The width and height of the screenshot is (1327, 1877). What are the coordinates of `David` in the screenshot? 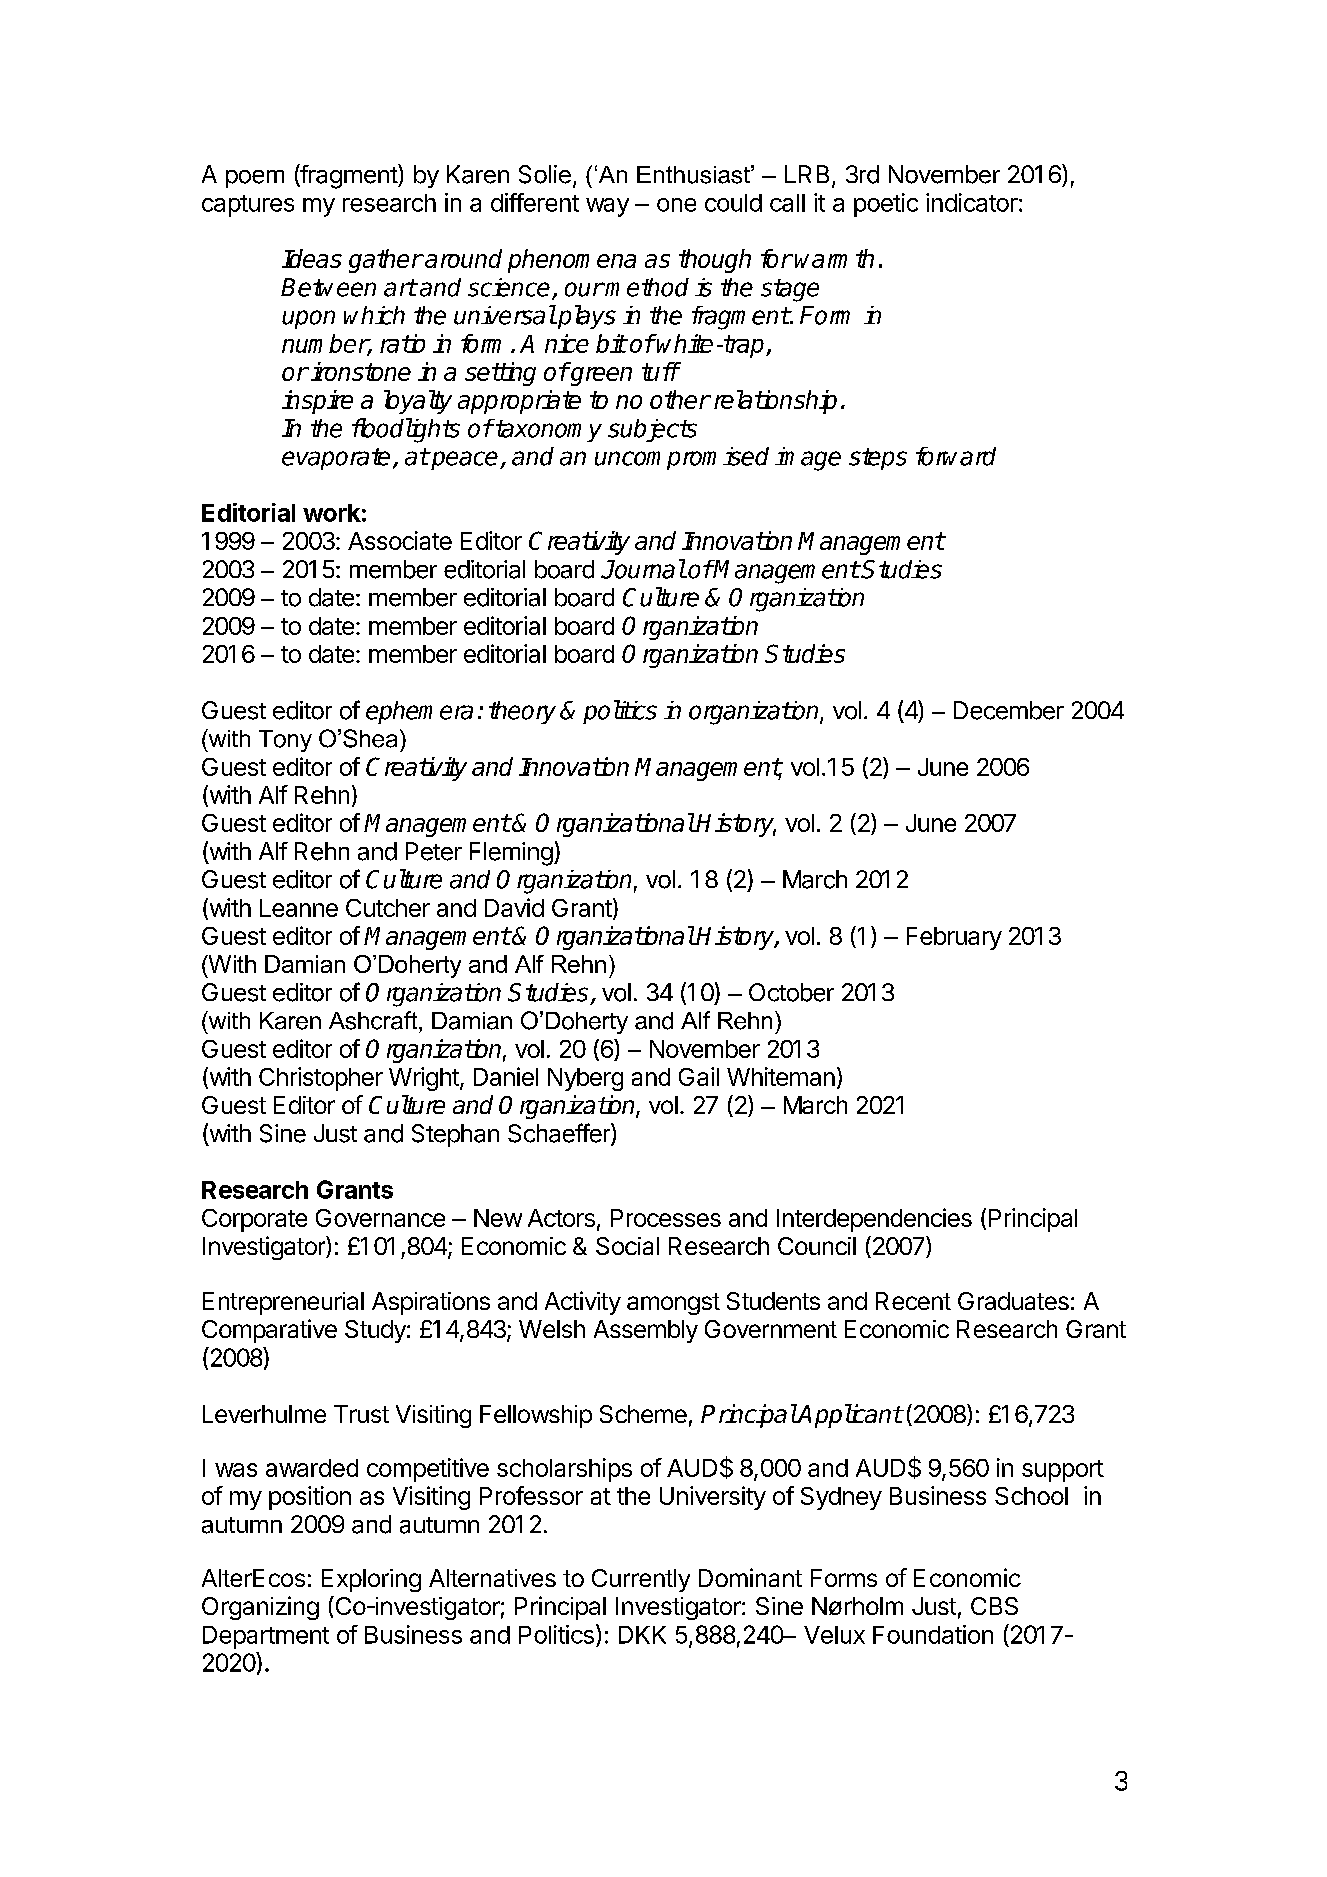 It's located at (514, 907).
